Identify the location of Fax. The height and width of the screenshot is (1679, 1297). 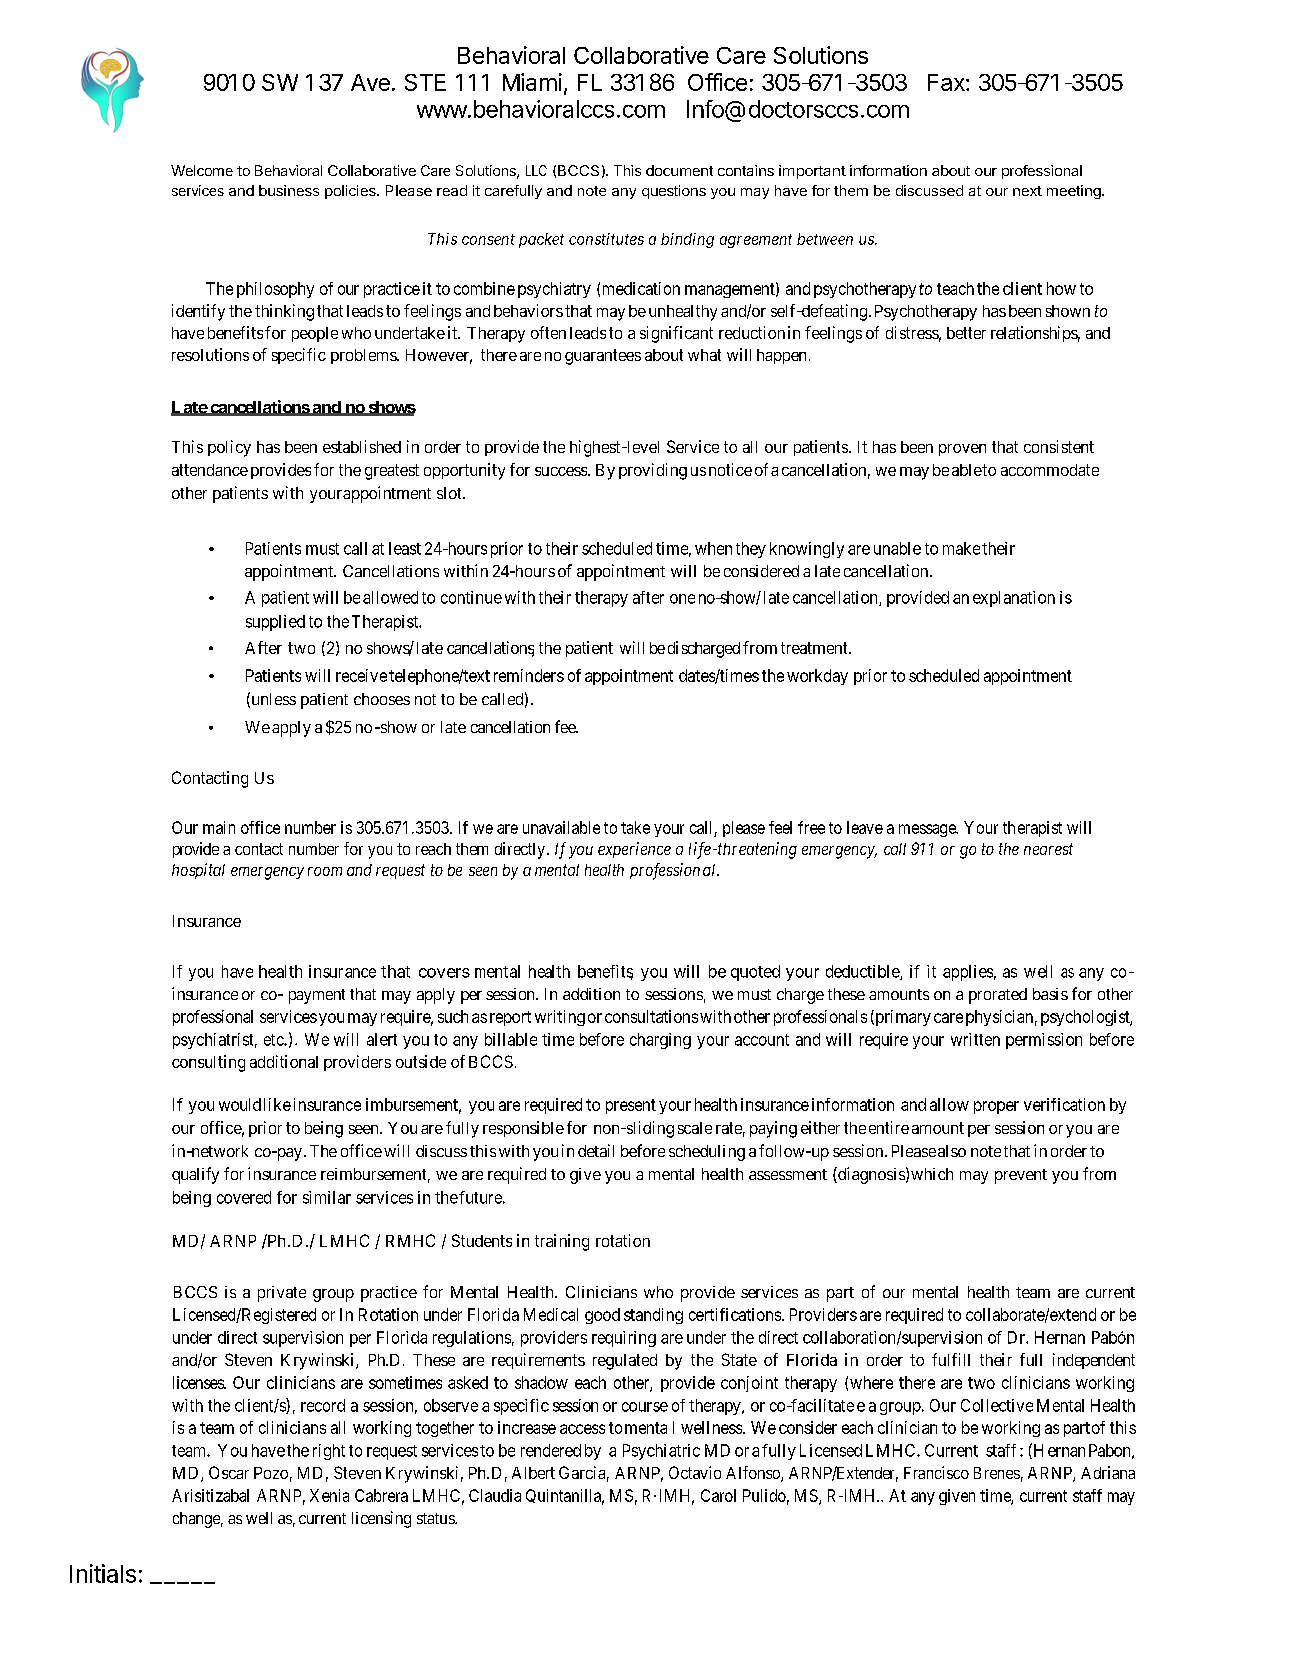
(947, 82).
